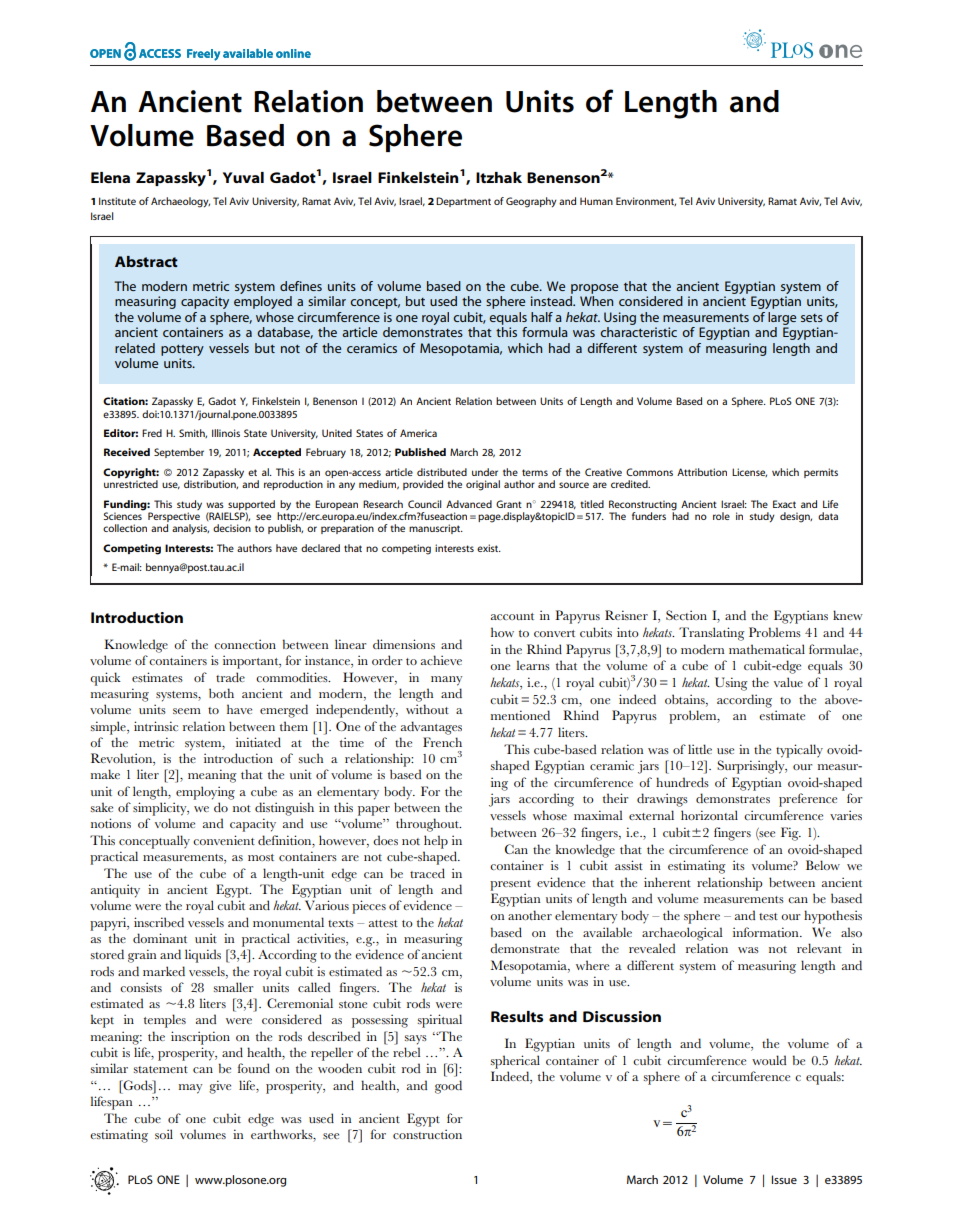  What do you see at coordinates (646, 201) in the document?
I see `Environment` at bounding box center [646, 201].
